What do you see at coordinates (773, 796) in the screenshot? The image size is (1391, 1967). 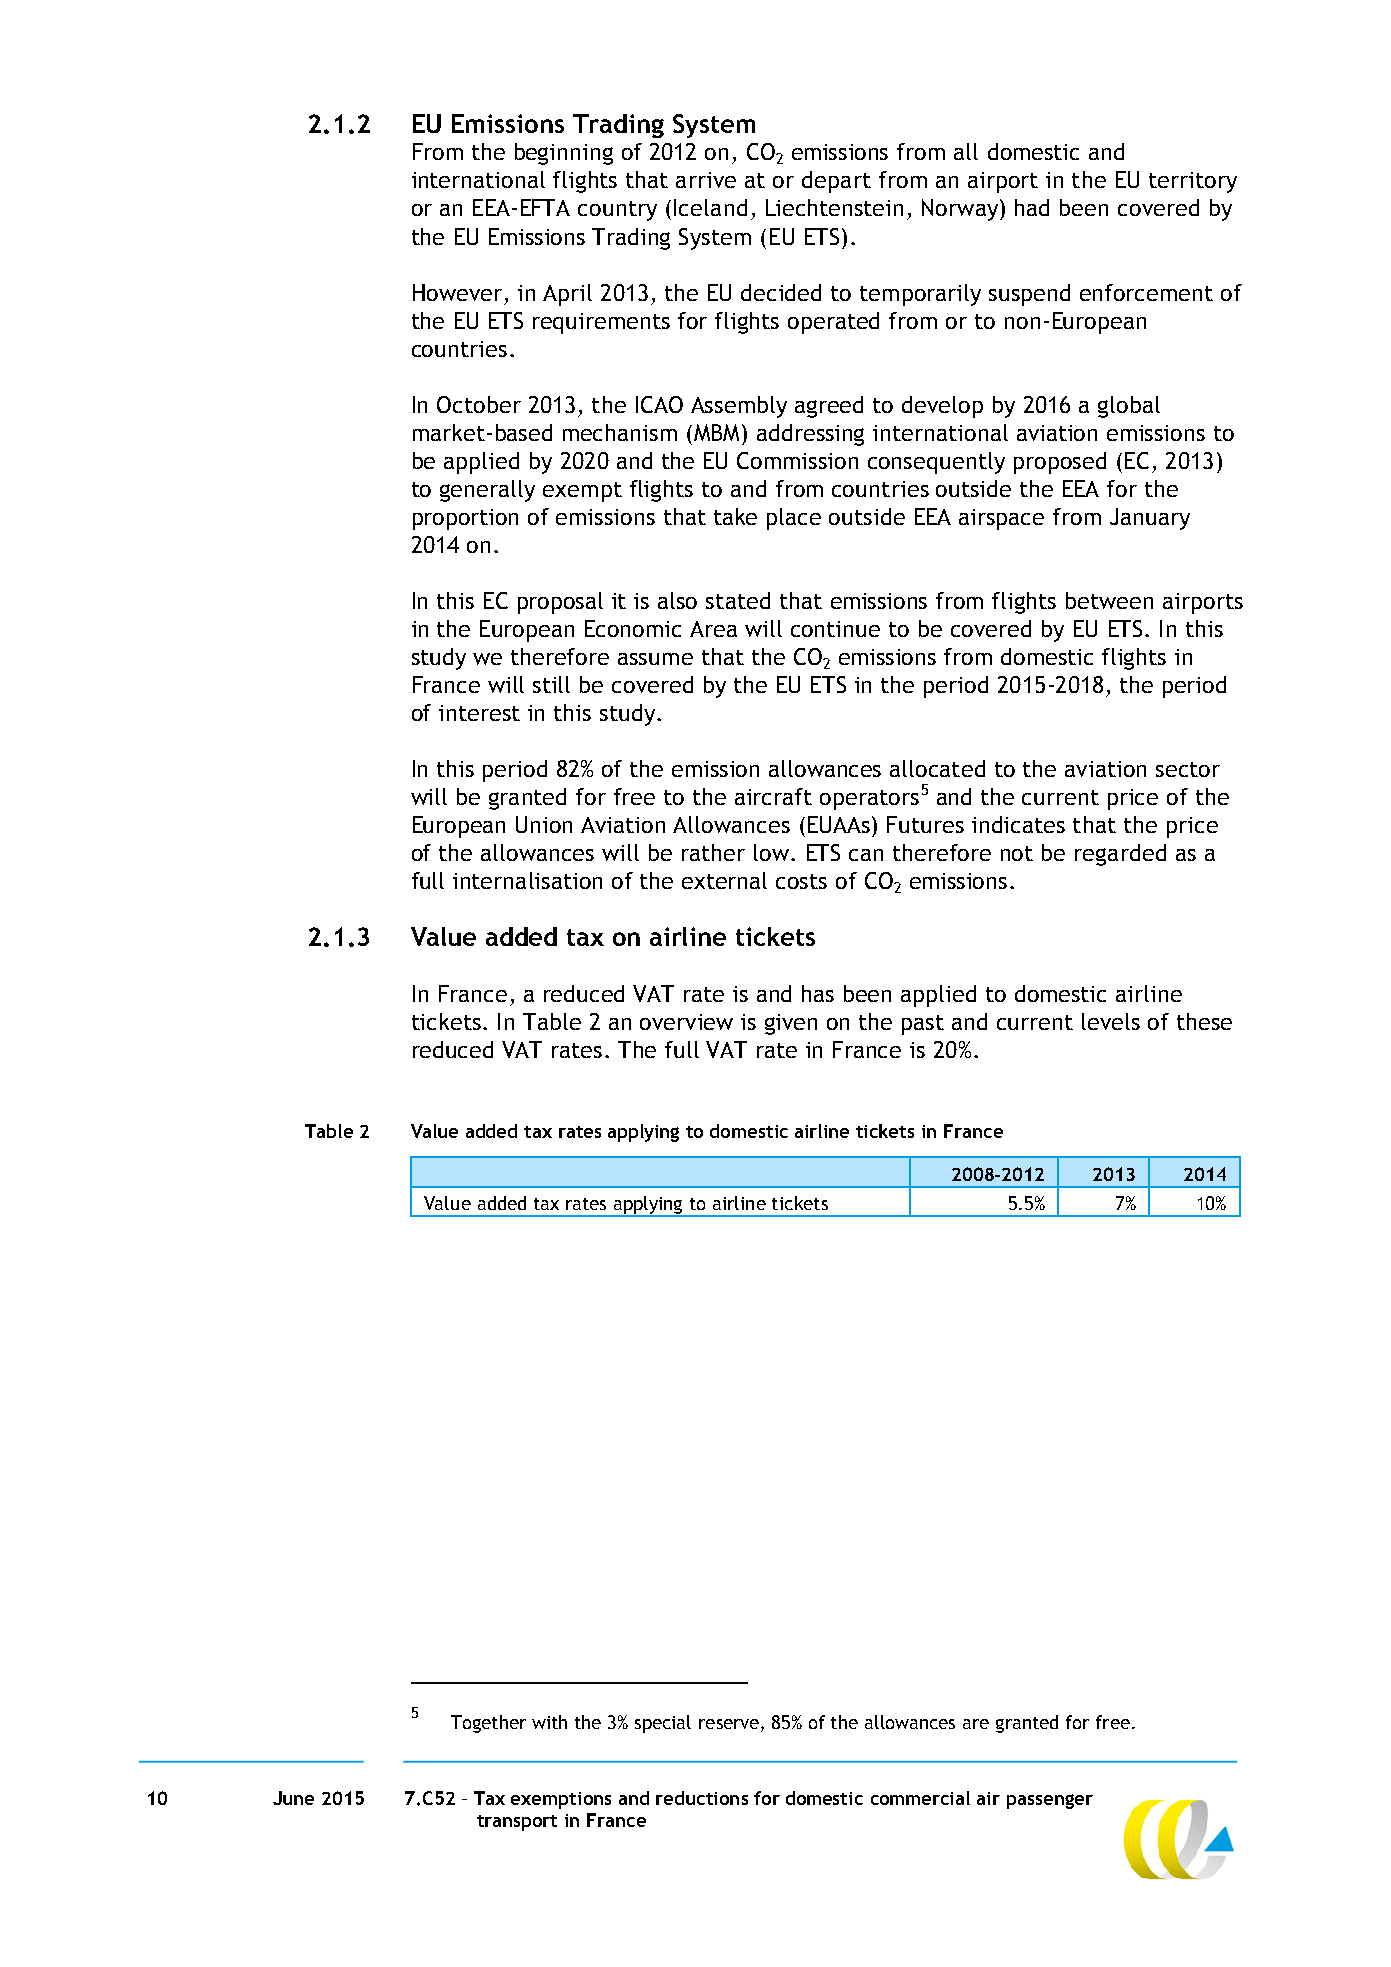 I see `aircraft` at bounding box center [773, 796].
